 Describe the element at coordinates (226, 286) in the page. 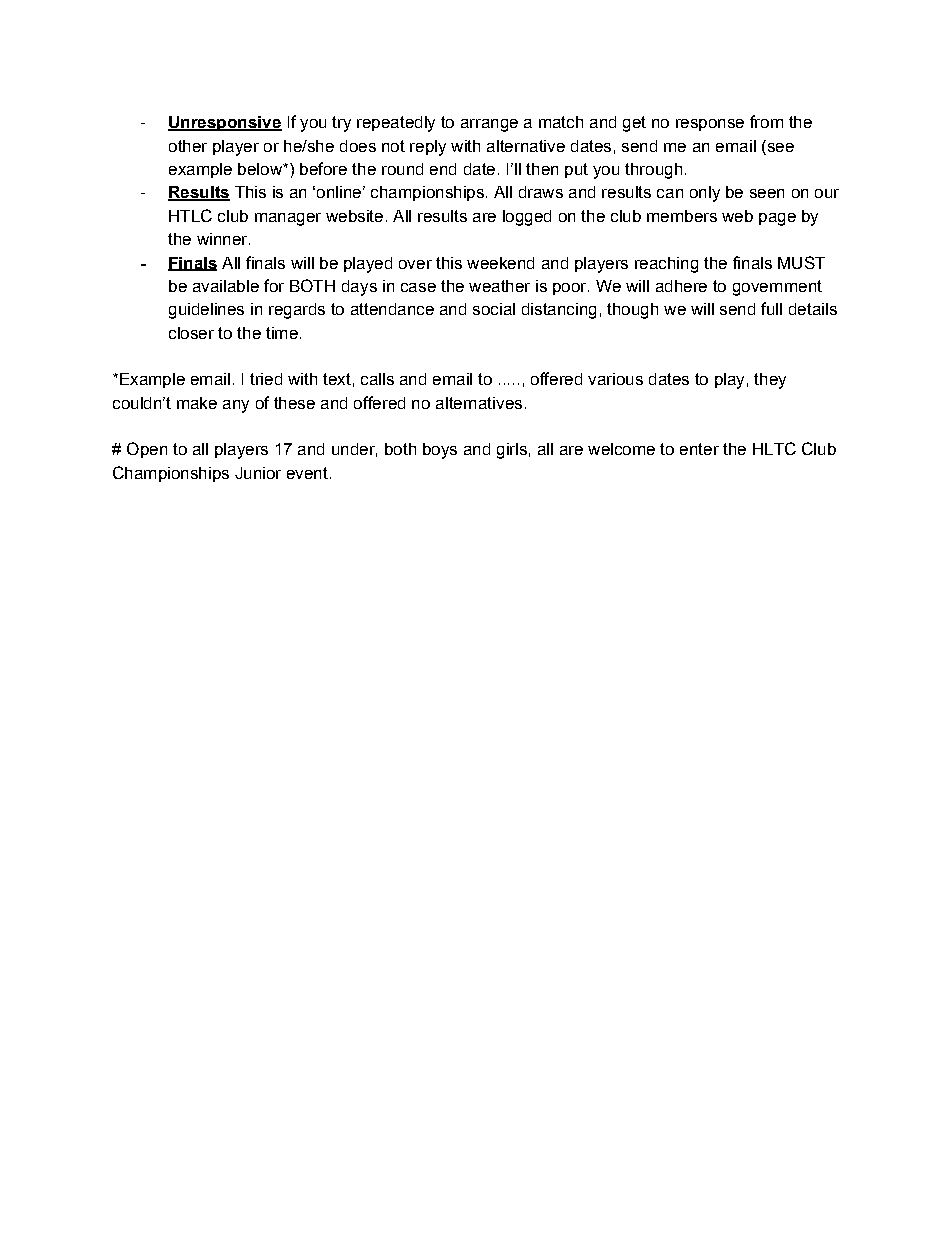

I see `available` at that location.
